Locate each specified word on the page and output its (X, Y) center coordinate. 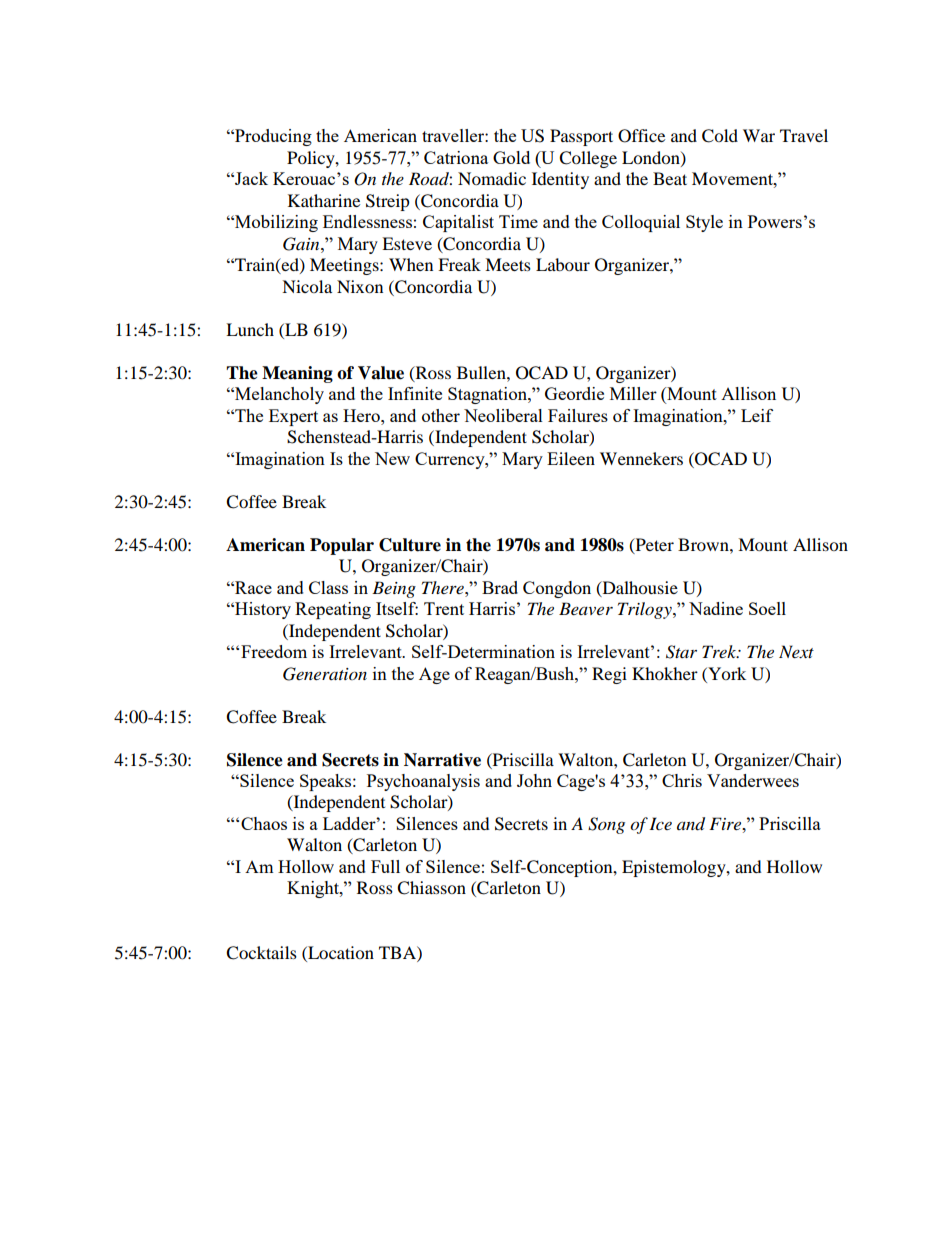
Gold (511, 157)
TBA (398, 952)
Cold (720, 136)
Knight (314, 889)
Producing (272, 137)
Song (606, 825)
